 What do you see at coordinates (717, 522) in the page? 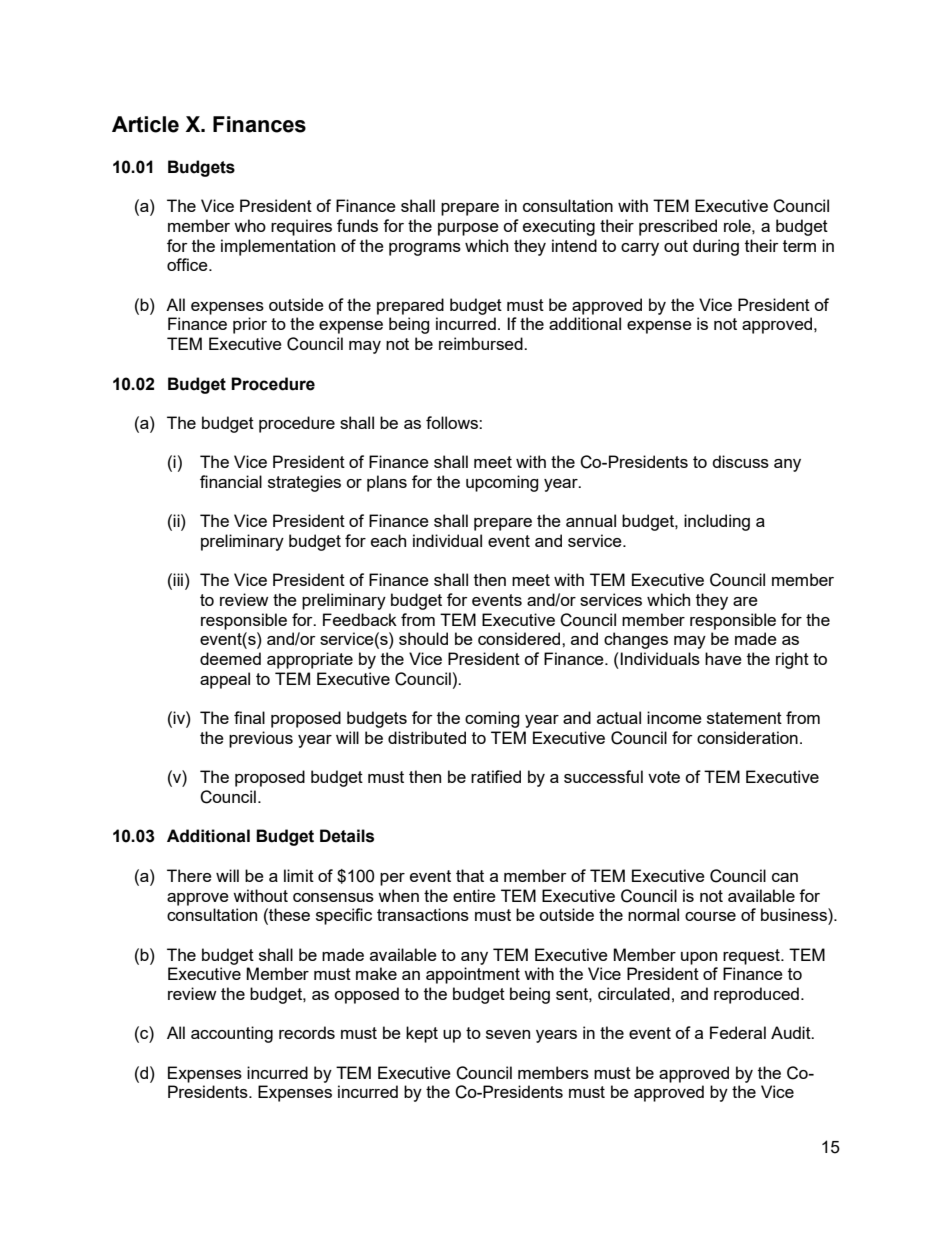
I see `including` at bounding box center [717, 522].
